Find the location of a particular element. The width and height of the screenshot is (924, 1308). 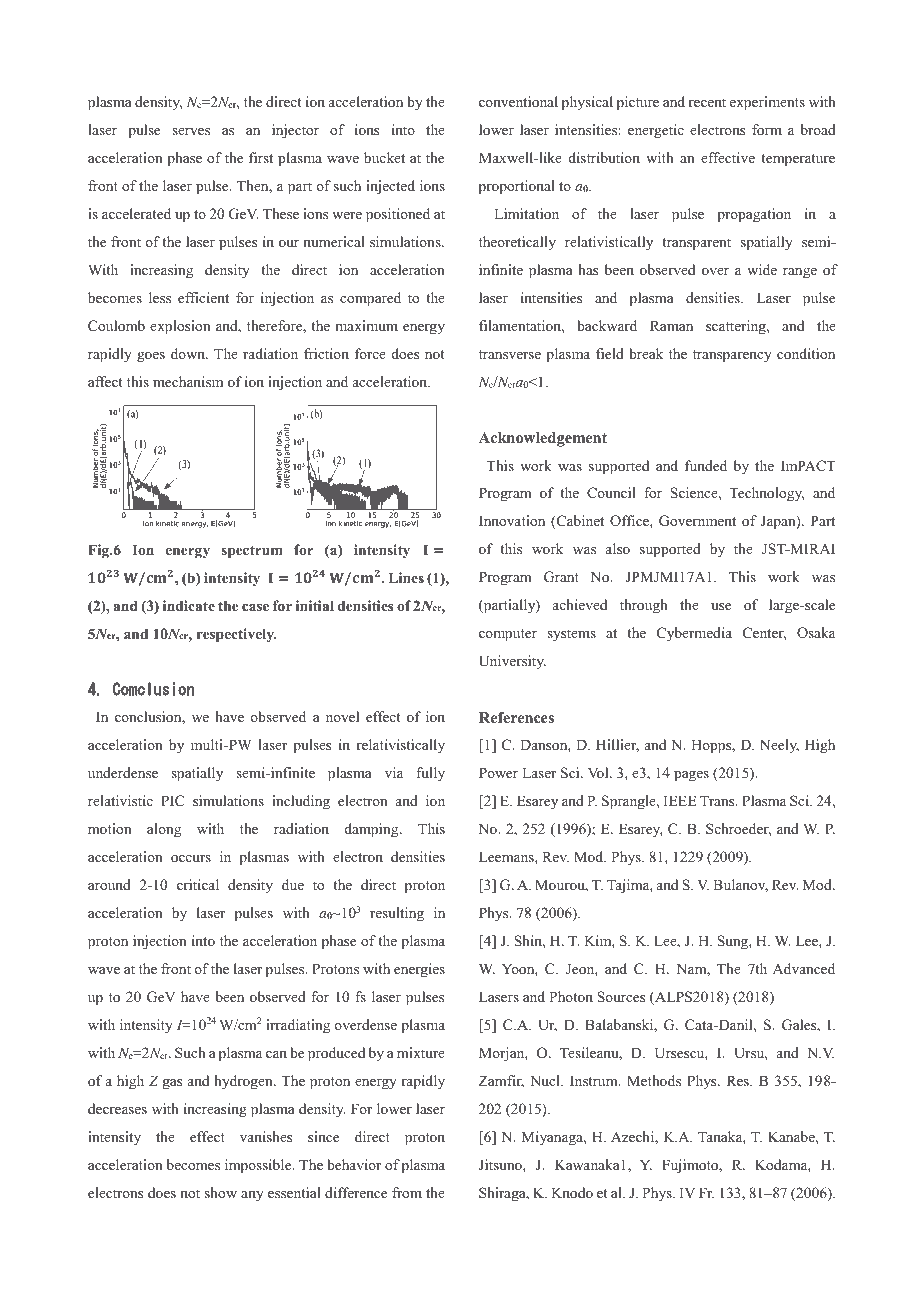

respectively is located at coordinates (237, 635).
